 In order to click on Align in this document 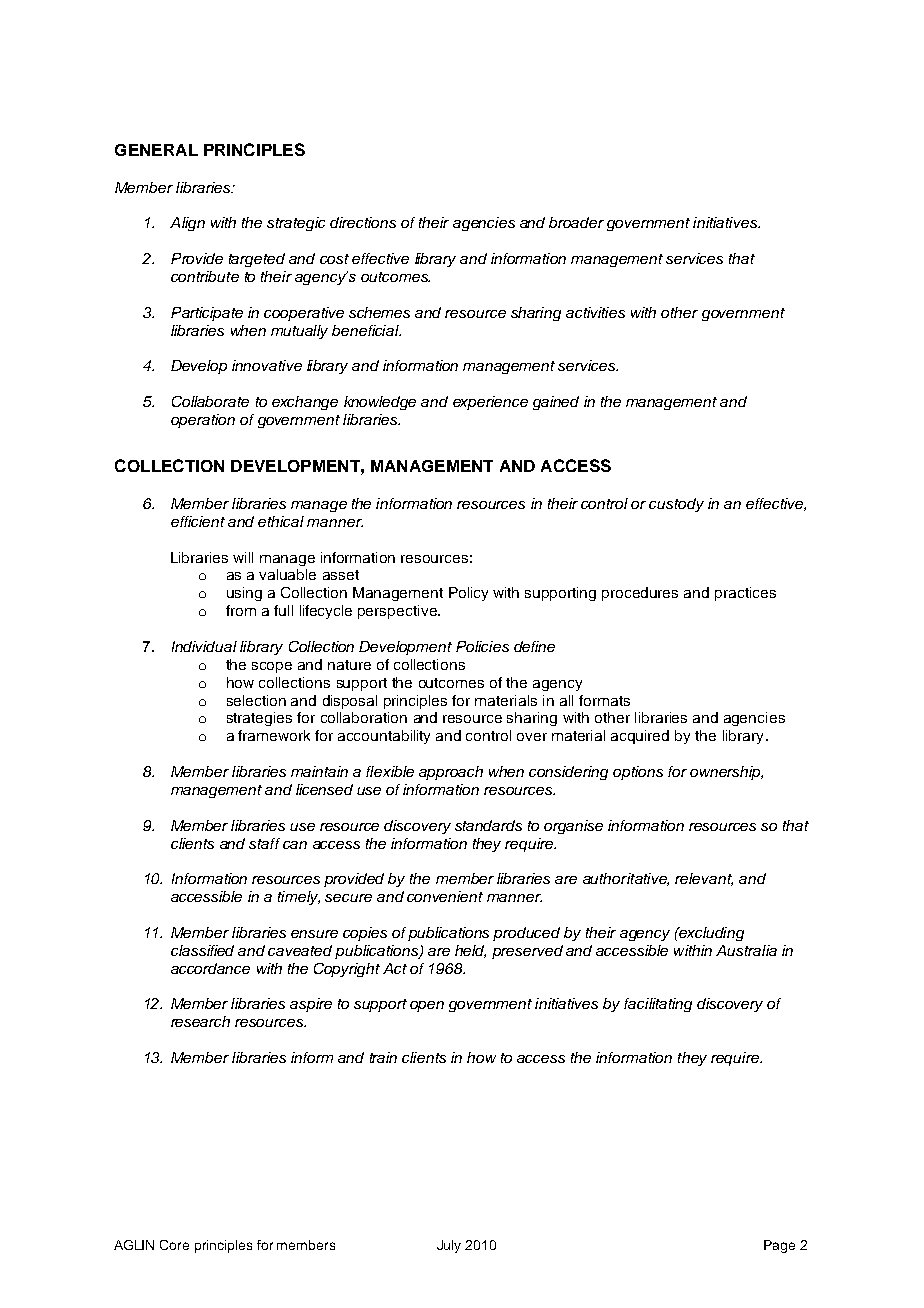, I will do `click(187, 224)`.
